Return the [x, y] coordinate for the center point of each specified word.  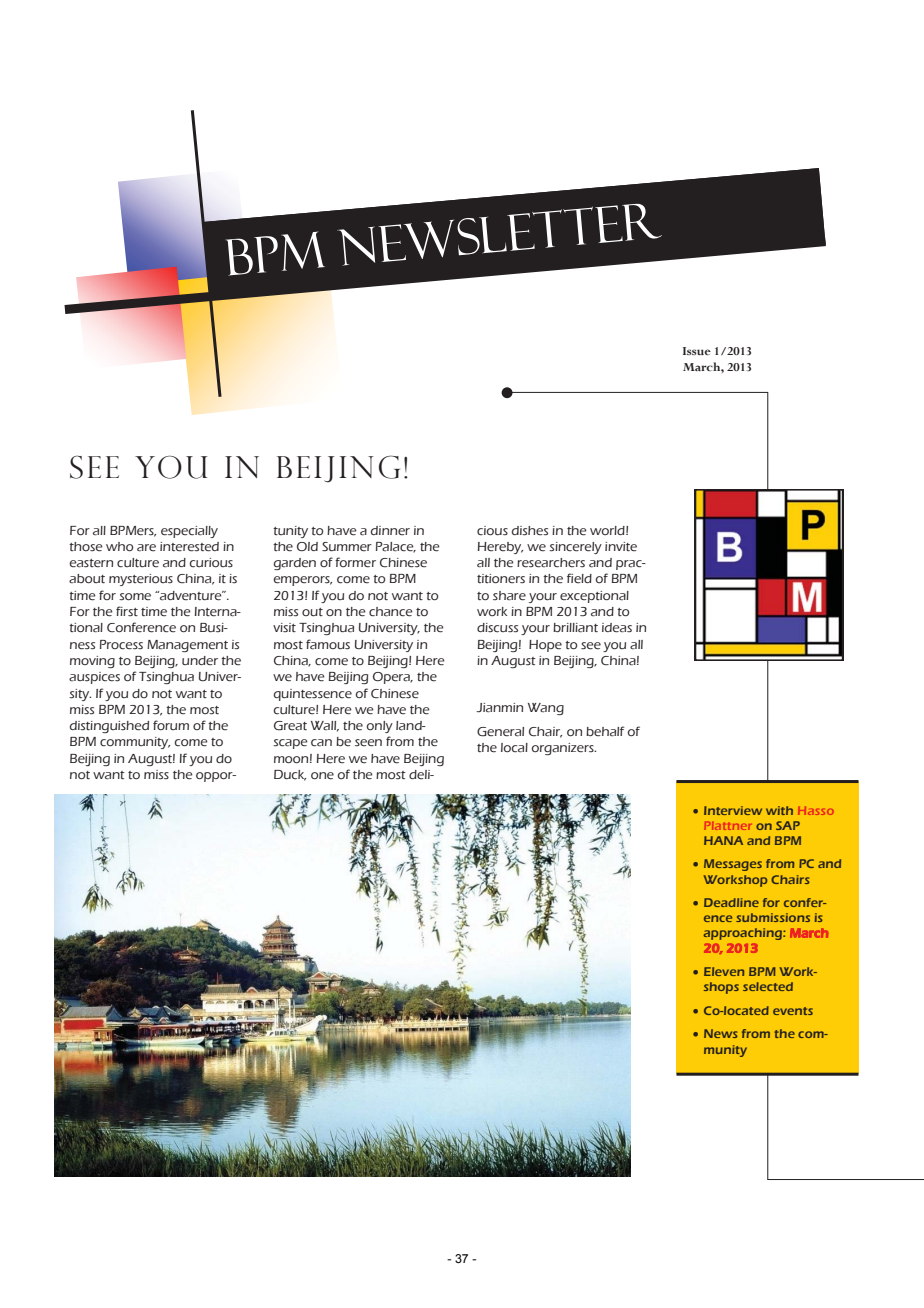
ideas [617, 628]
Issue [697, 351]
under [200, 661]
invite [621, 547]
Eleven [724, 971]
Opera [392, 678]
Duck [290, 775]
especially [189, 532]
